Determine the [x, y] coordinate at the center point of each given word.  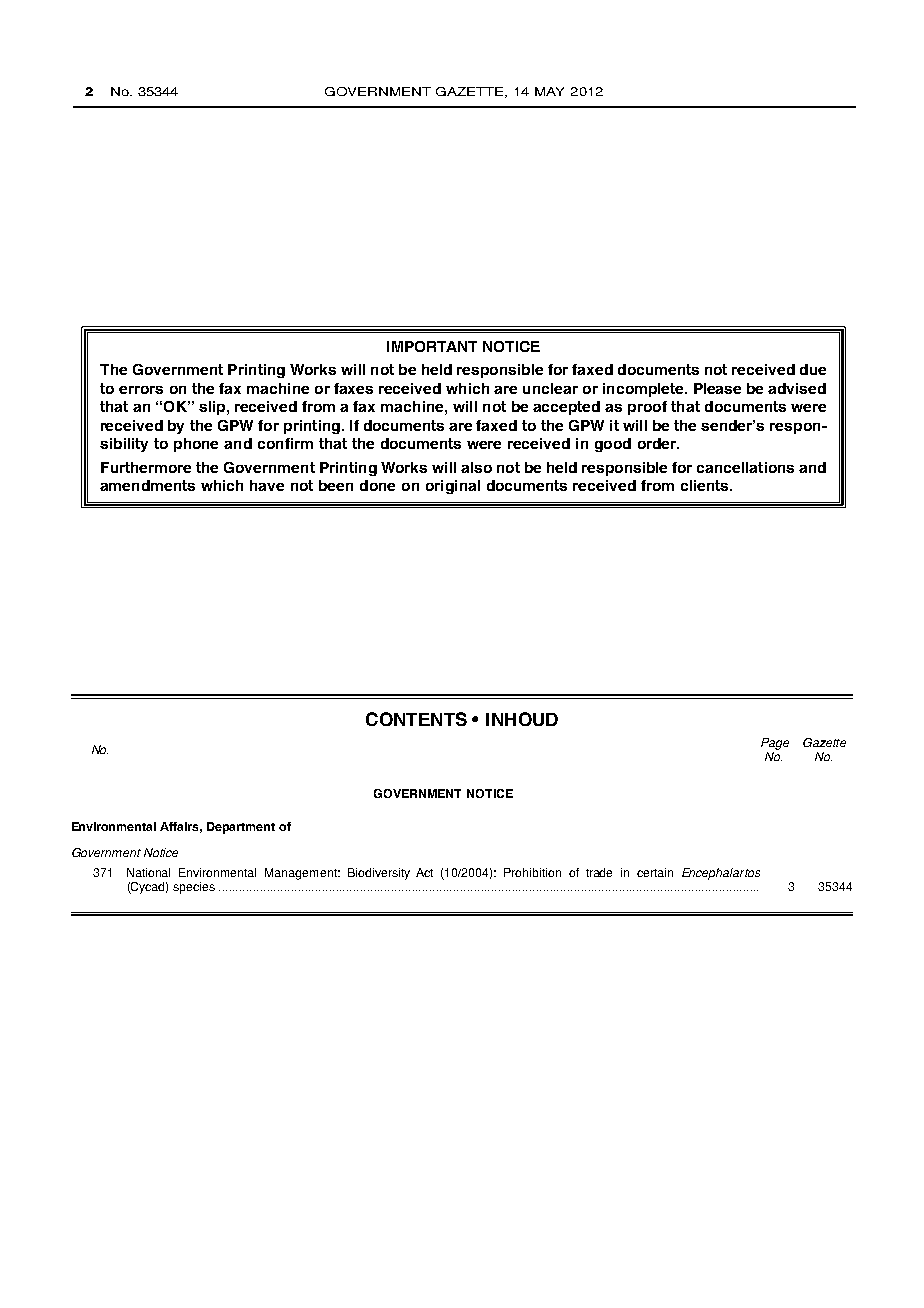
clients [706, 485]
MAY [549, 91]
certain [655, 872]
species [194, 888]
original [453, 487]
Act [424, 872]
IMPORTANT [432, 346]
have [267, 485]
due [813, 369]
